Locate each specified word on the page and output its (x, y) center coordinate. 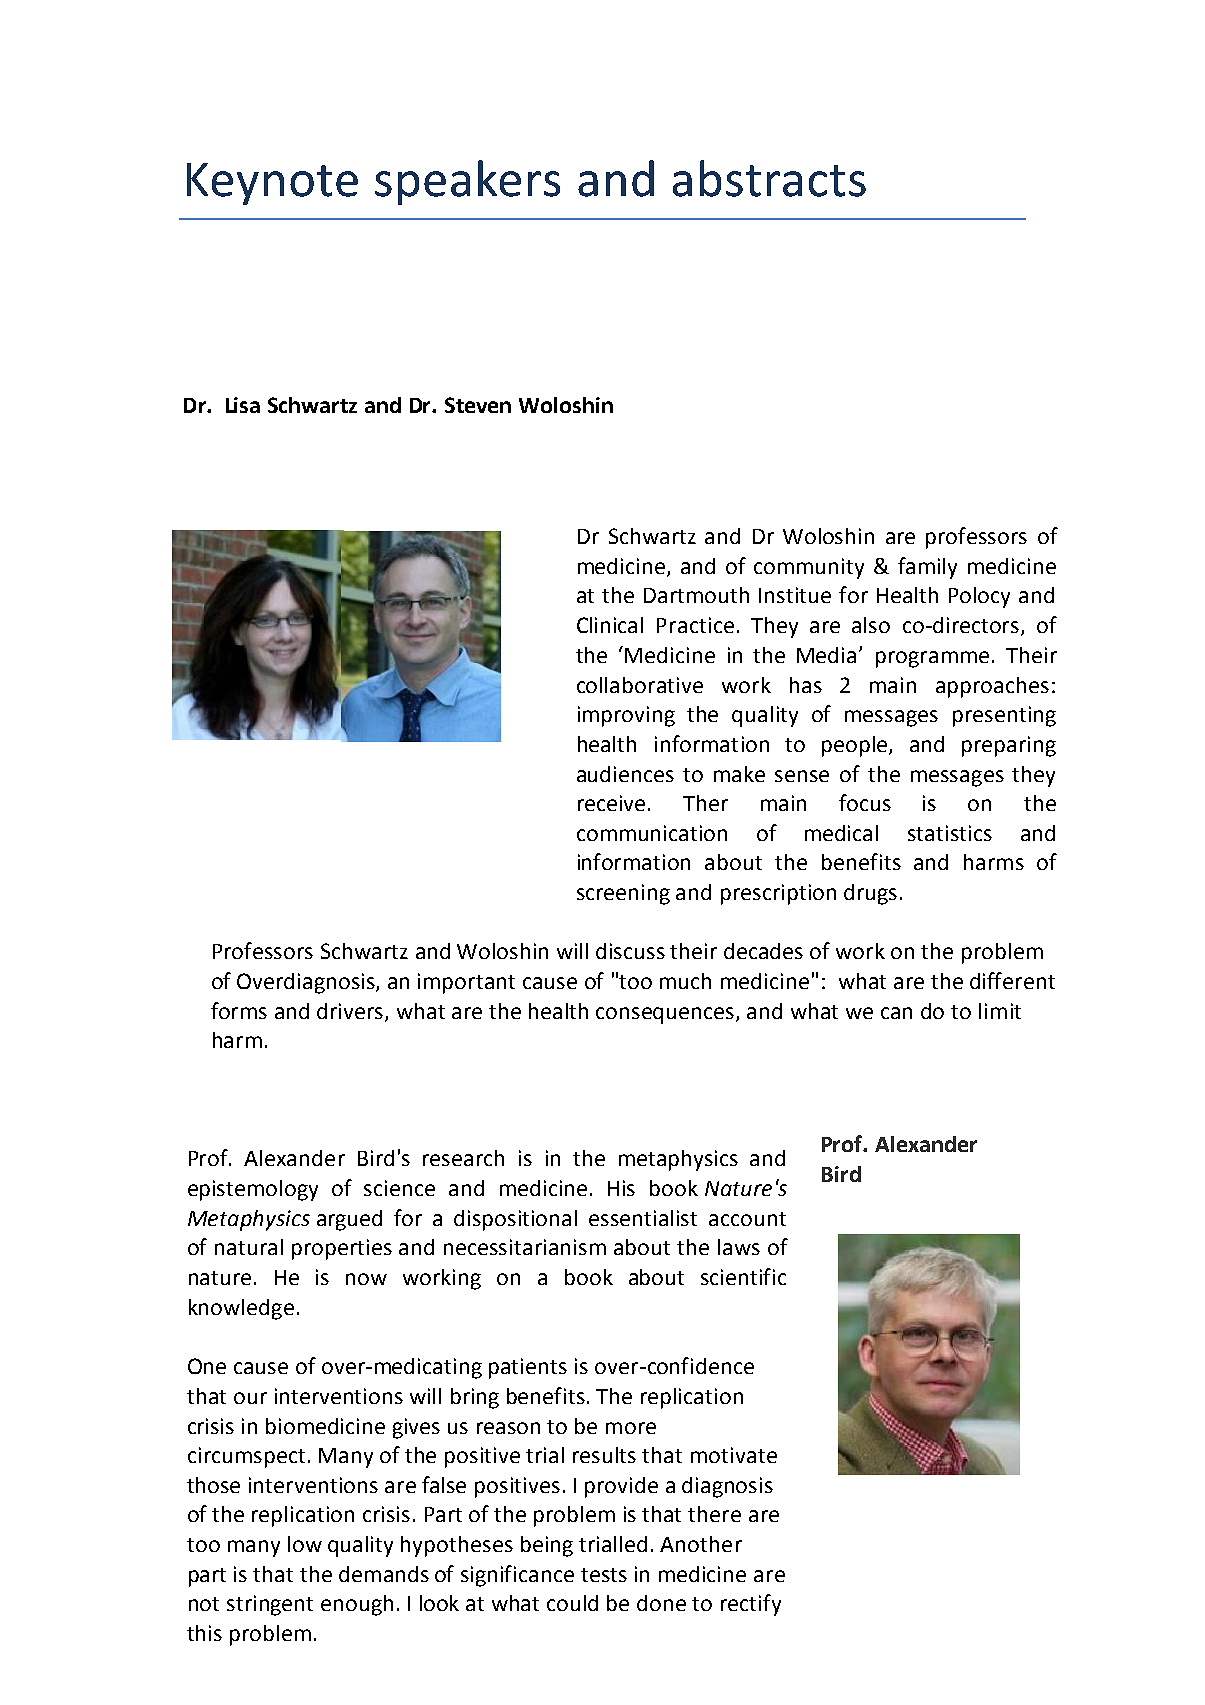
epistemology (253, 1190)
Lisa (243, 405)
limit (1000, 1011)
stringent (270, 1605)
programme (932, 659)
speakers (467, 182)
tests (604, 1575)
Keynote (272, 184)
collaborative (640, 685)
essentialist (643, 1218)
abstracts (769, 178)
